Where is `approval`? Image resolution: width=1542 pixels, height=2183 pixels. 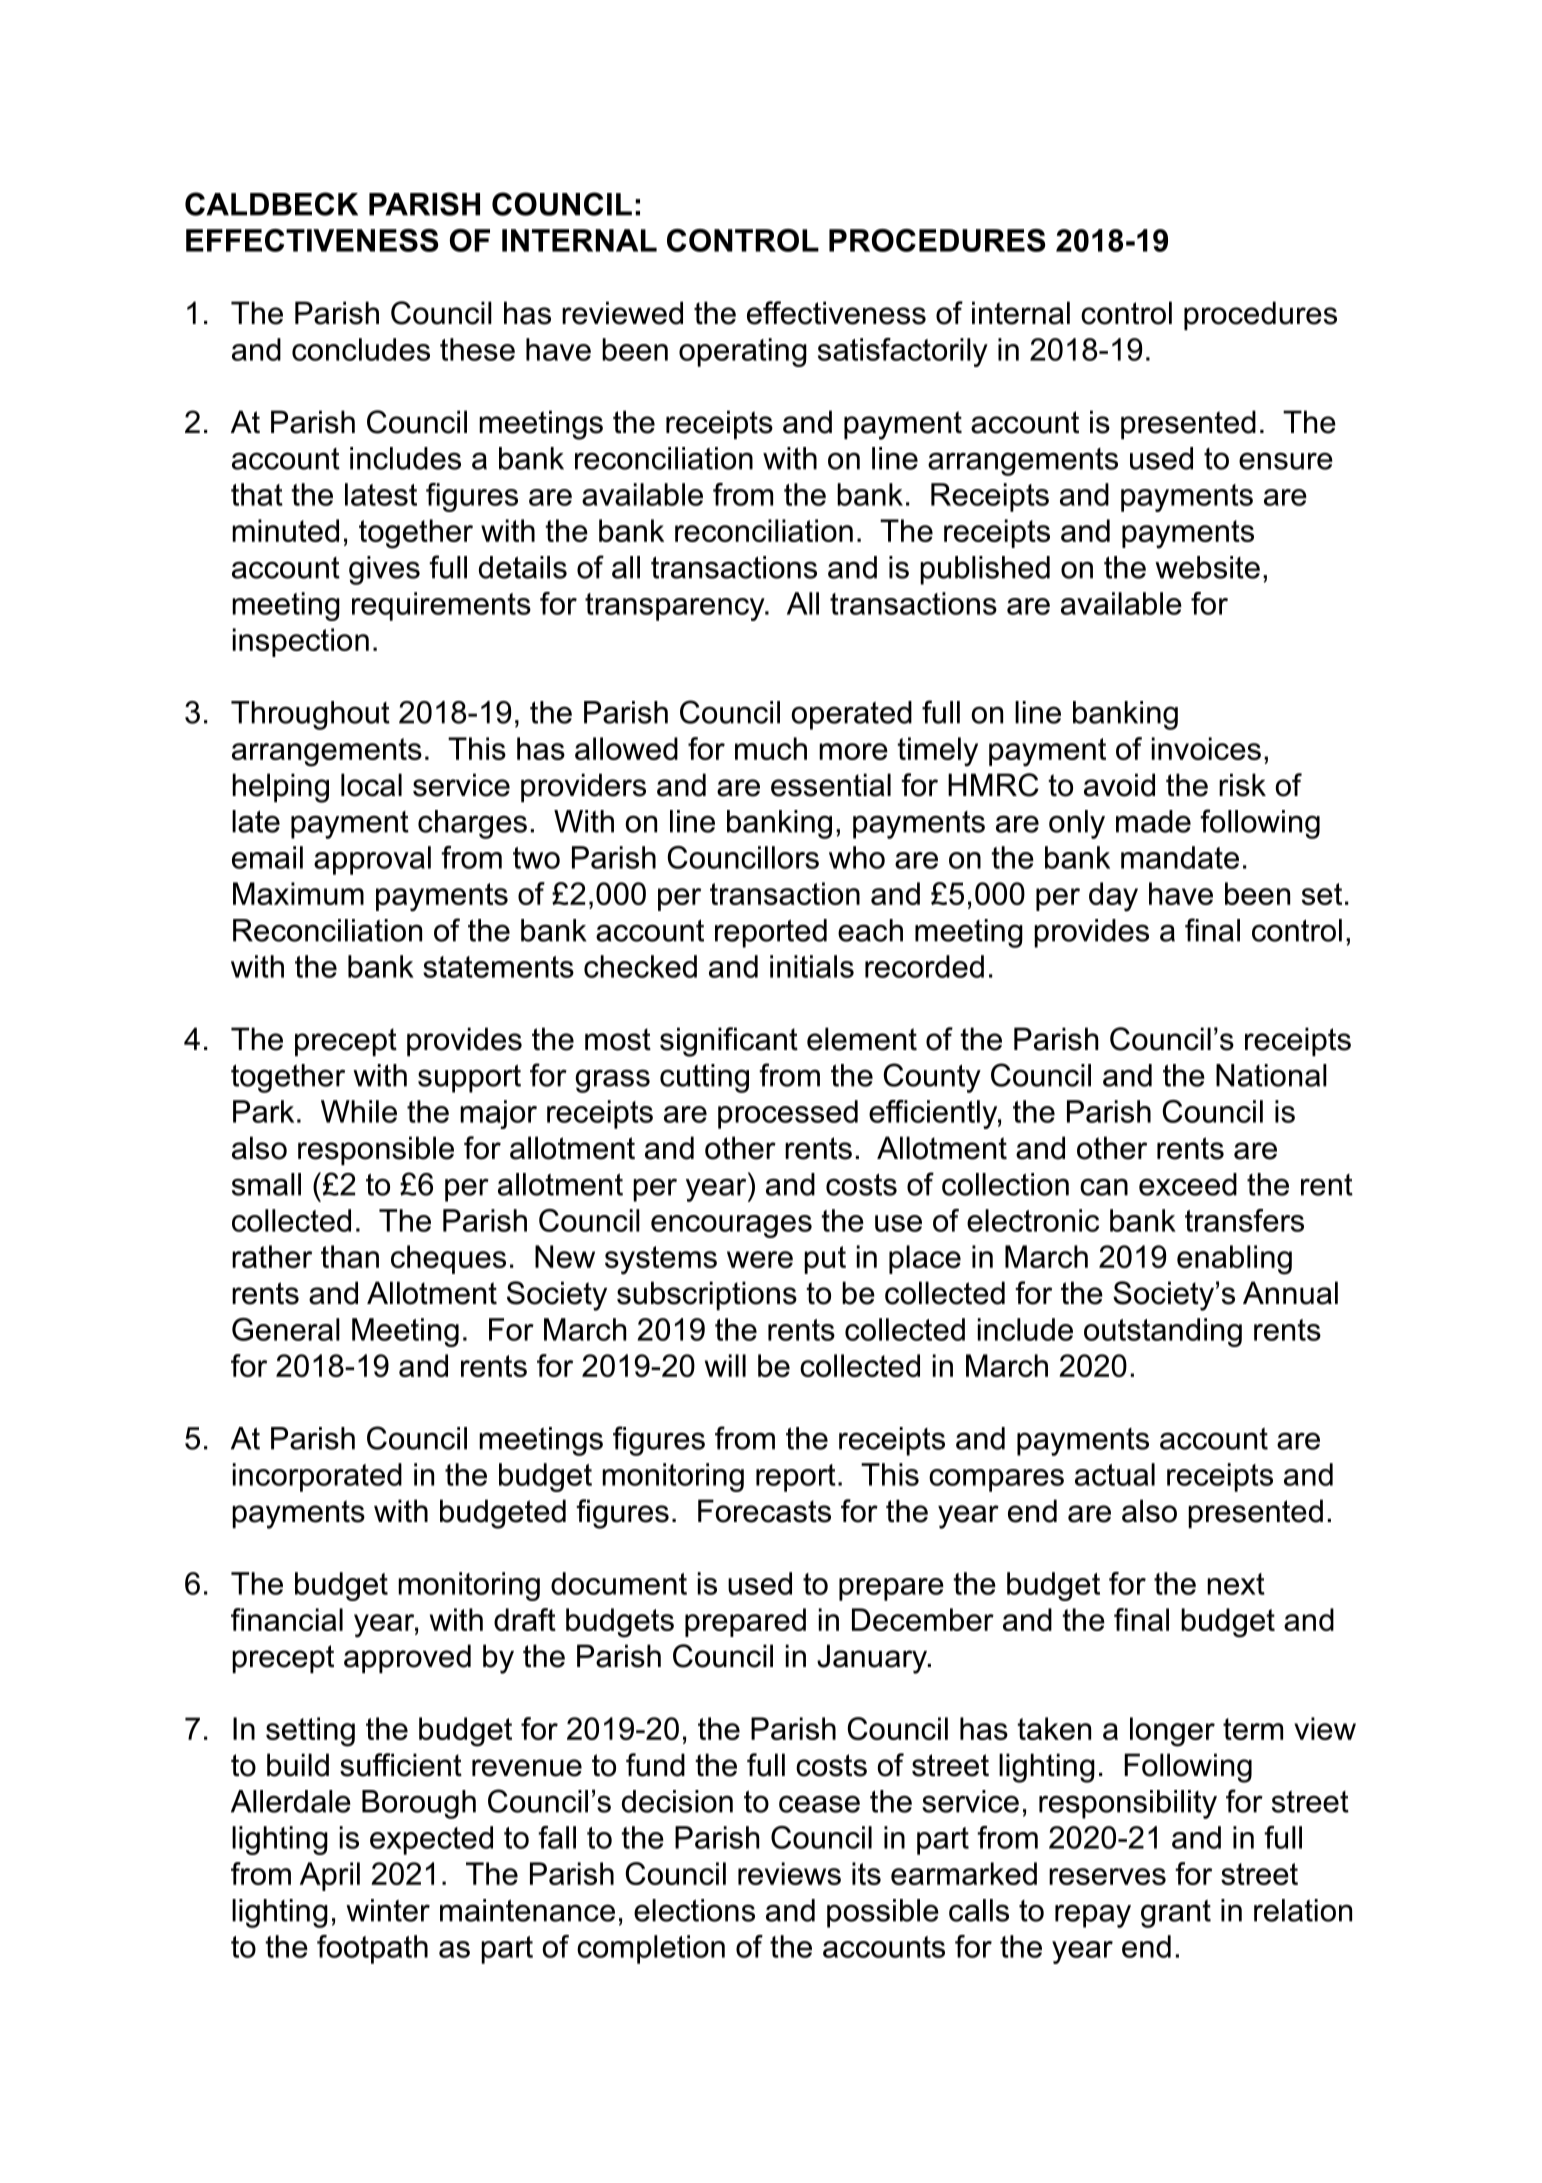
approval is located at coordinates (372, 860).
